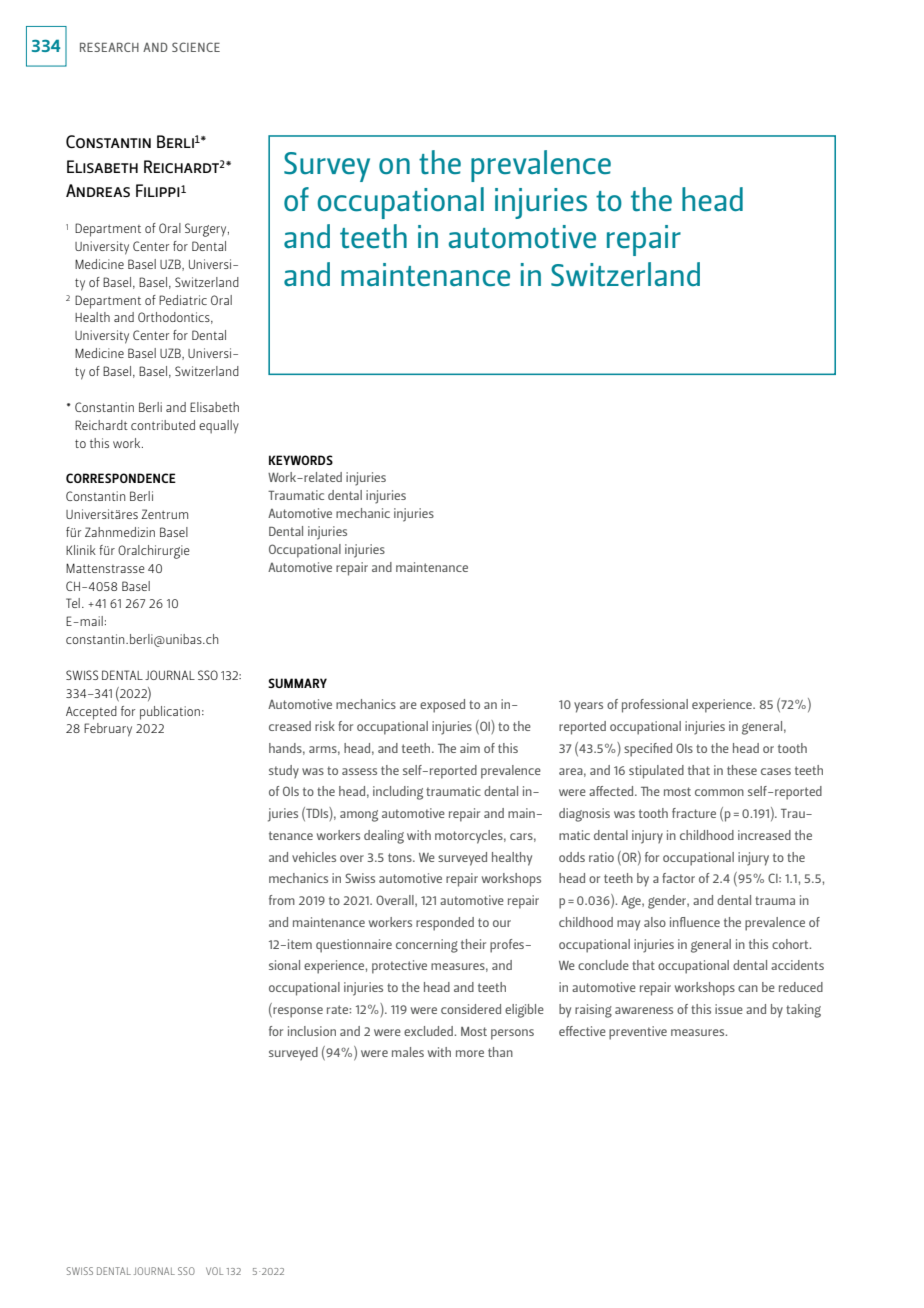 The height and width of the image is (1308, 924). What do you see at coordinates (214, 1271) in the image?
I see `VOL` at bounding box center [214, 1271].
